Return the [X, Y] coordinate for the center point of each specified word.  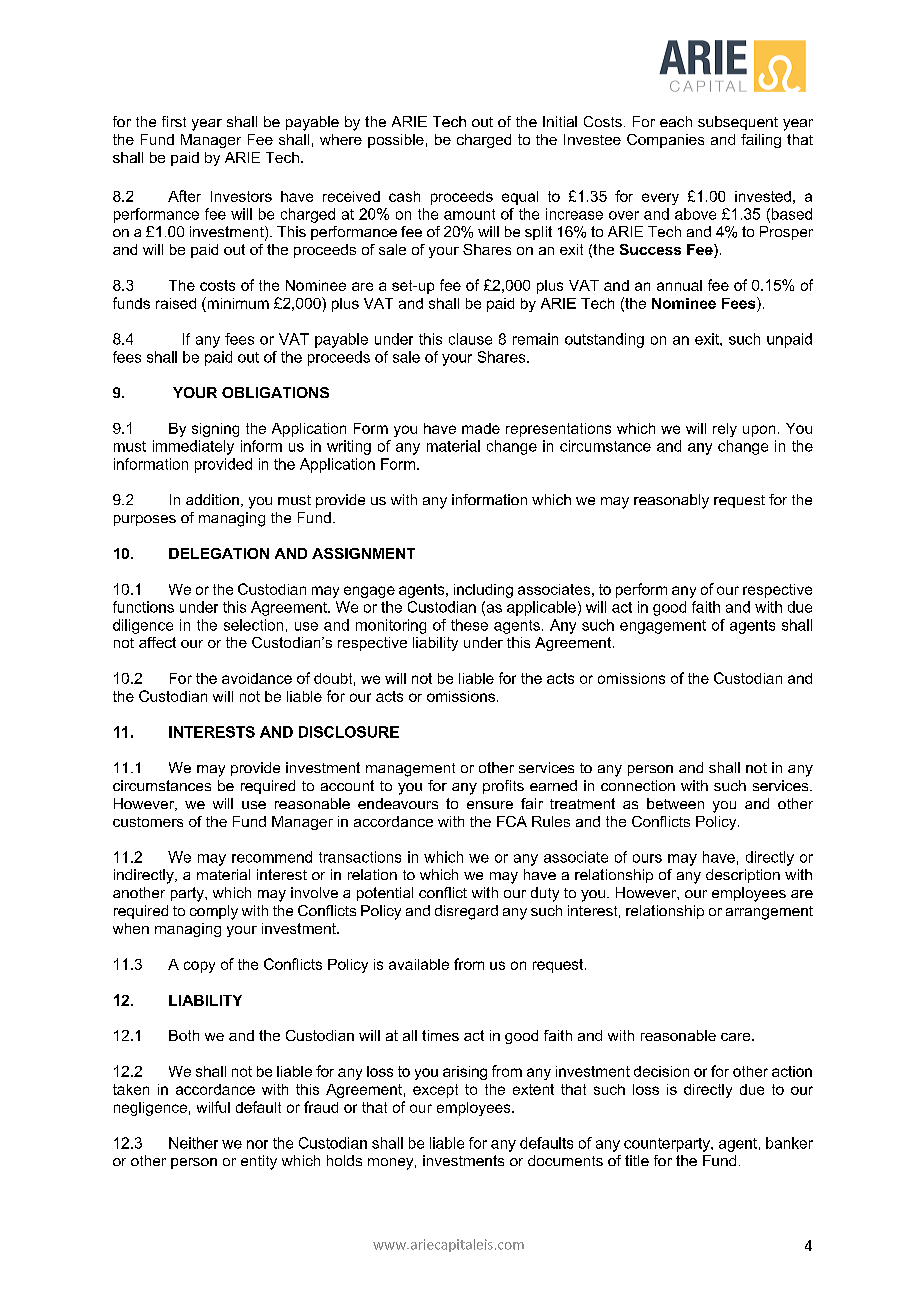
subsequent [738, 123]
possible [396, 141]
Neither [193, 1143]
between [675, 803]
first [174, 121]
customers [148, 822]
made [481, 428]
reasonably [671, 501]
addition [212, 499]
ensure [490, 805]
